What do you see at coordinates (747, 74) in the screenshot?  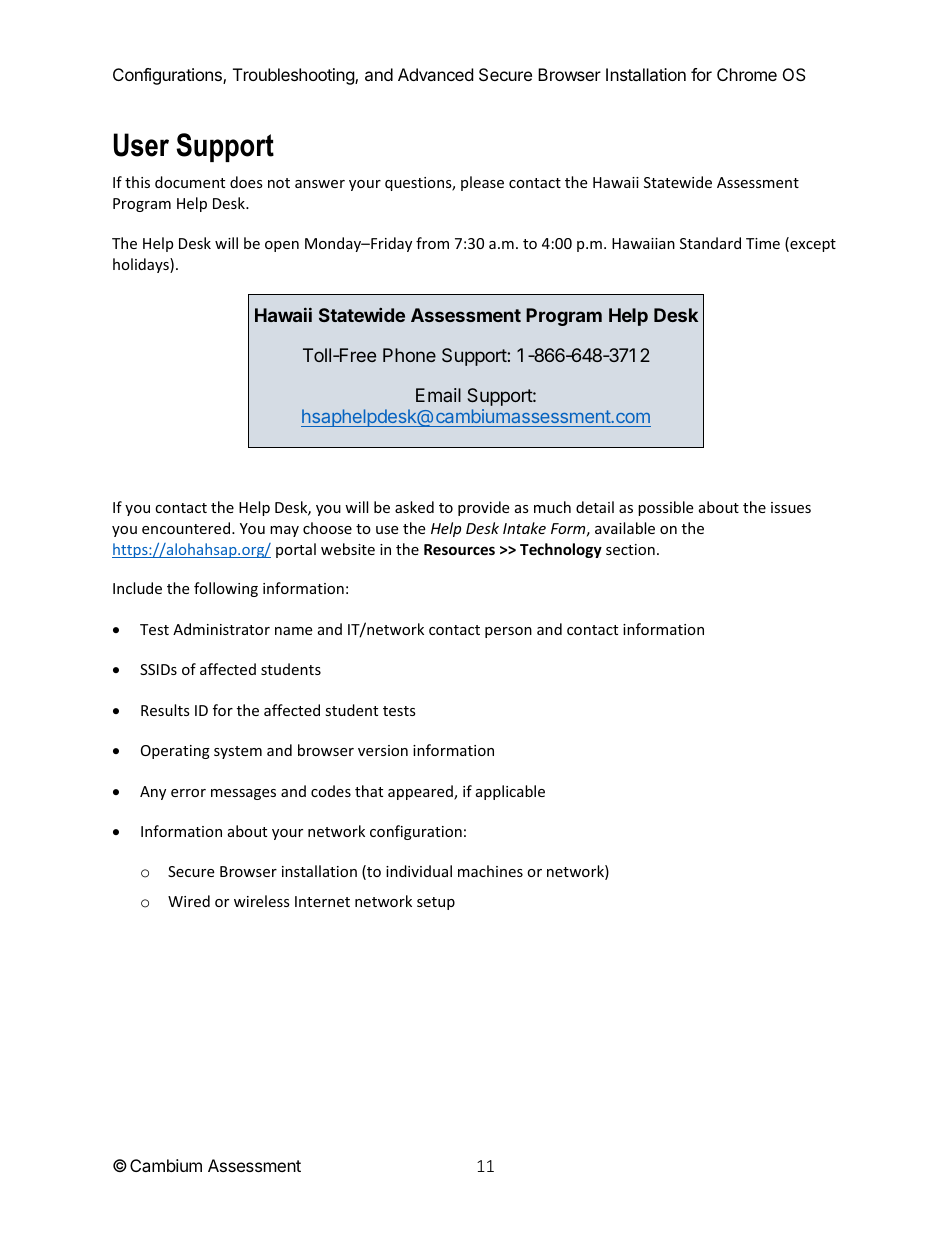 I see `Chrome` at bounding box center [747, 74].
